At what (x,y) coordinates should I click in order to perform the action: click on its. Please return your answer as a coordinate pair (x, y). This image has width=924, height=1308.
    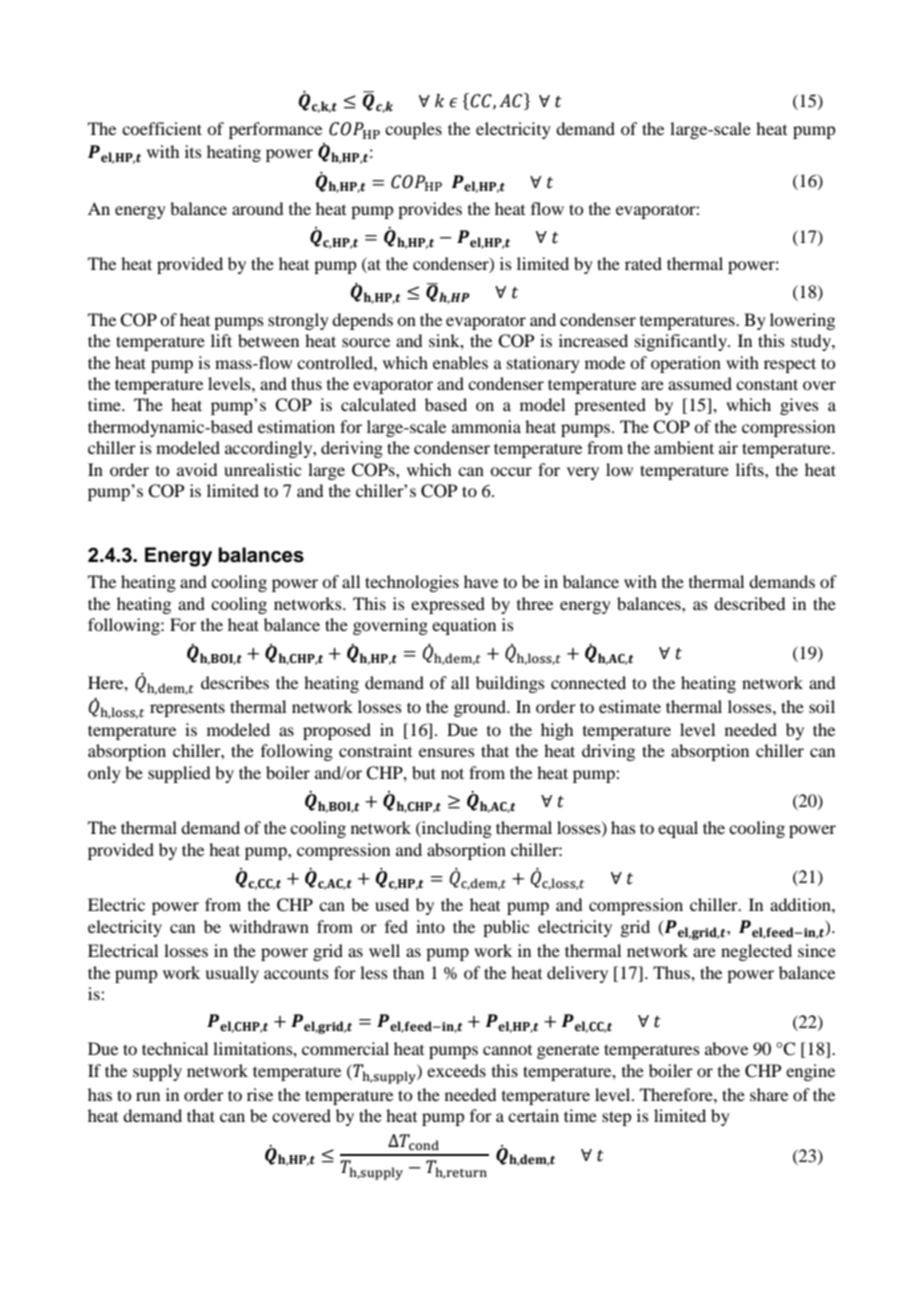
    Looking at the image, I should click on (193, 151).
